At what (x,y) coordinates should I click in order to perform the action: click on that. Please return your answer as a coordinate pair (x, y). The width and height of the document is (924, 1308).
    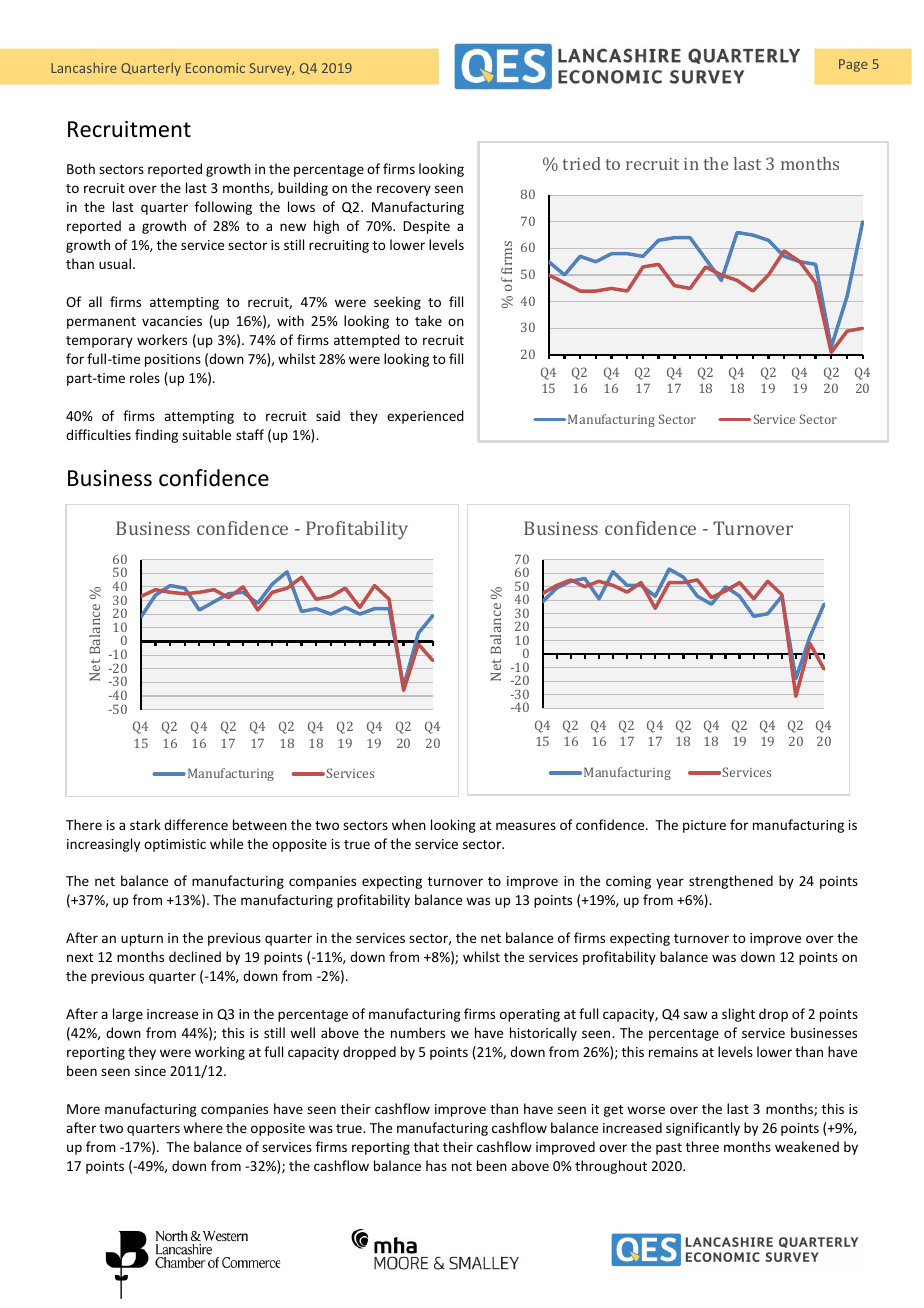
    Looking at the image, I should click on (426, 1146).
